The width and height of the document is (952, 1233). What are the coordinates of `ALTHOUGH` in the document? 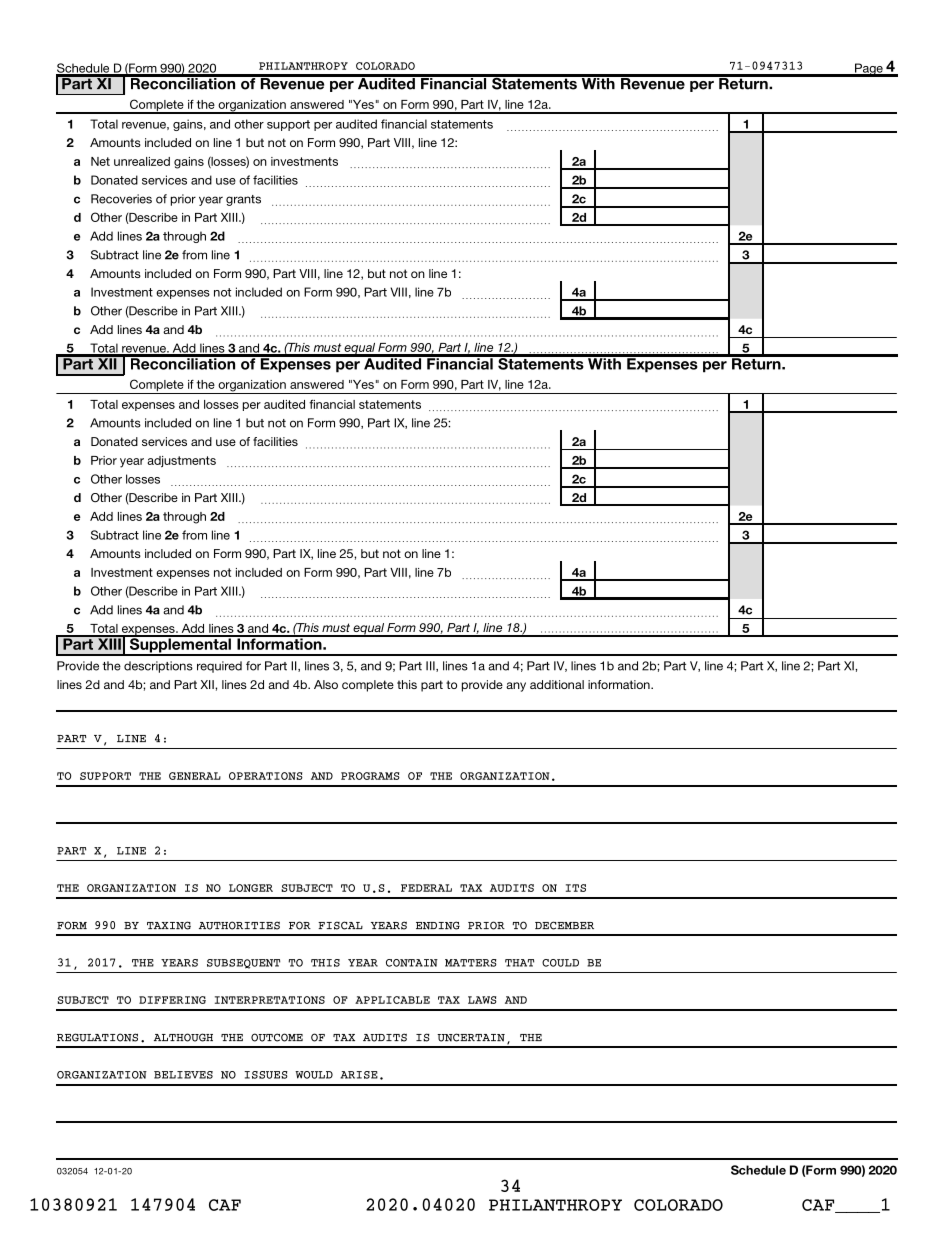 It's located at (183, 1037).
